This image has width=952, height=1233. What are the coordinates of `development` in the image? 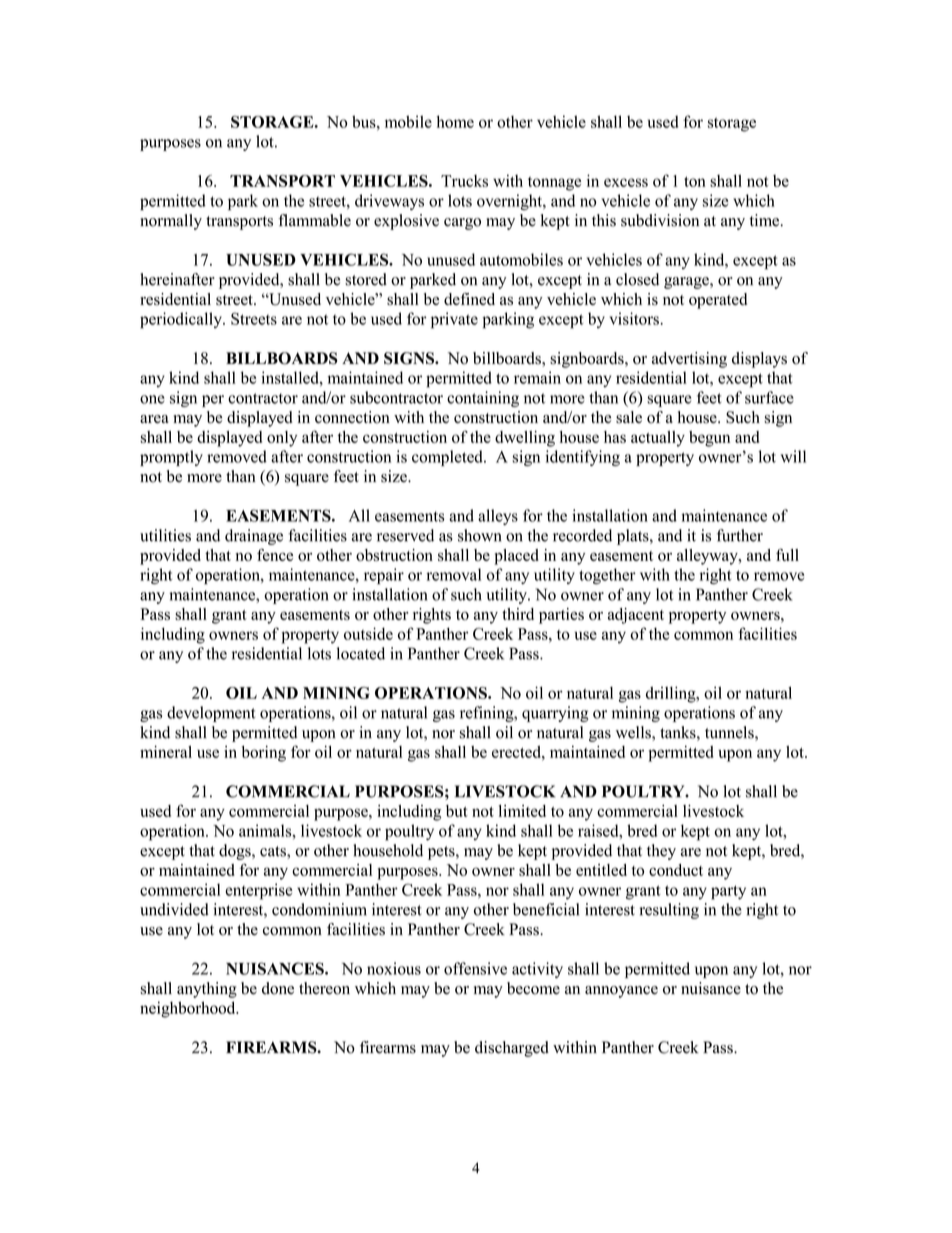 It's located at (211, 714).
